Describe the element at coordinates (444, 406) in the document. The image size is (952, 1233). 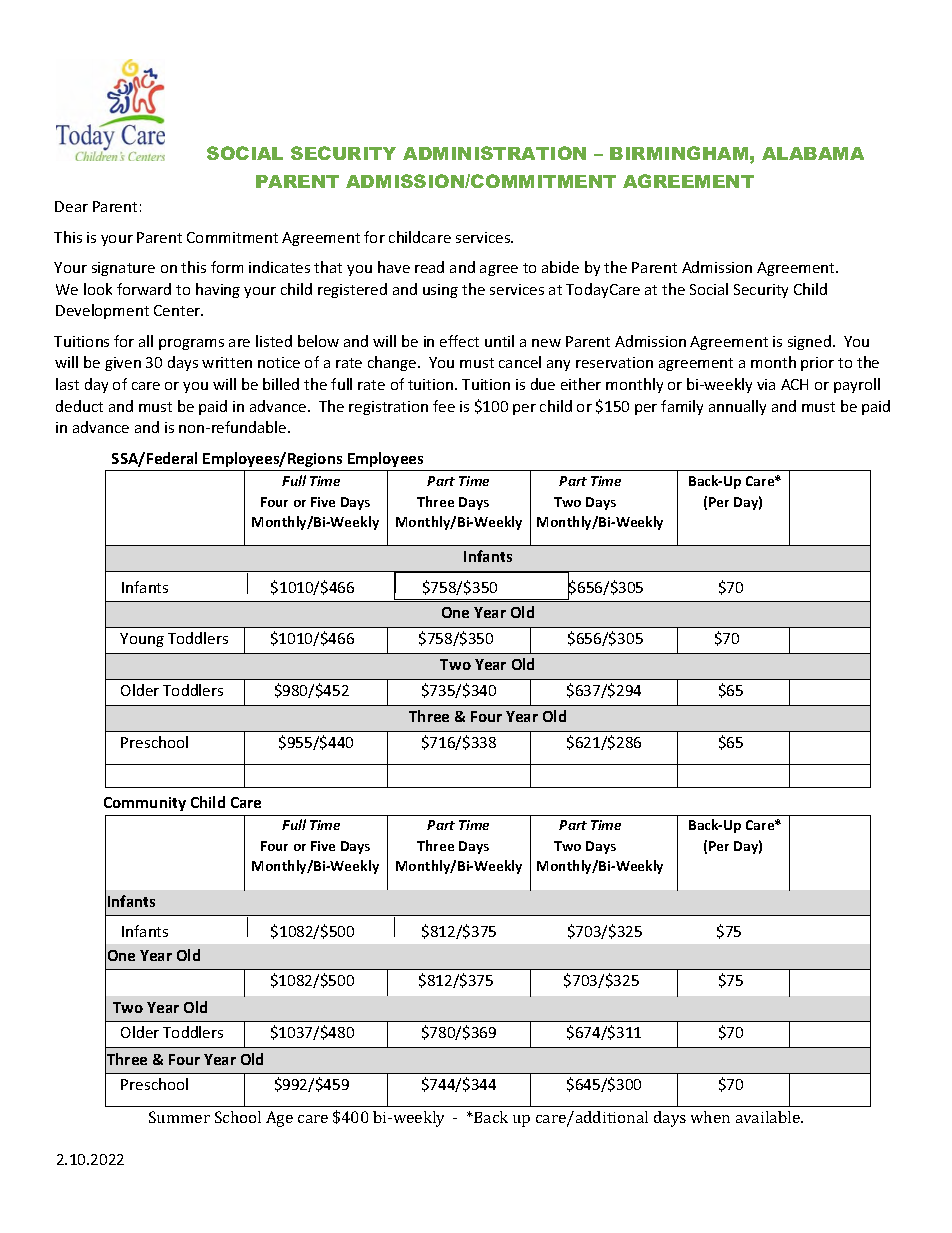
I see `fee` at that location.
